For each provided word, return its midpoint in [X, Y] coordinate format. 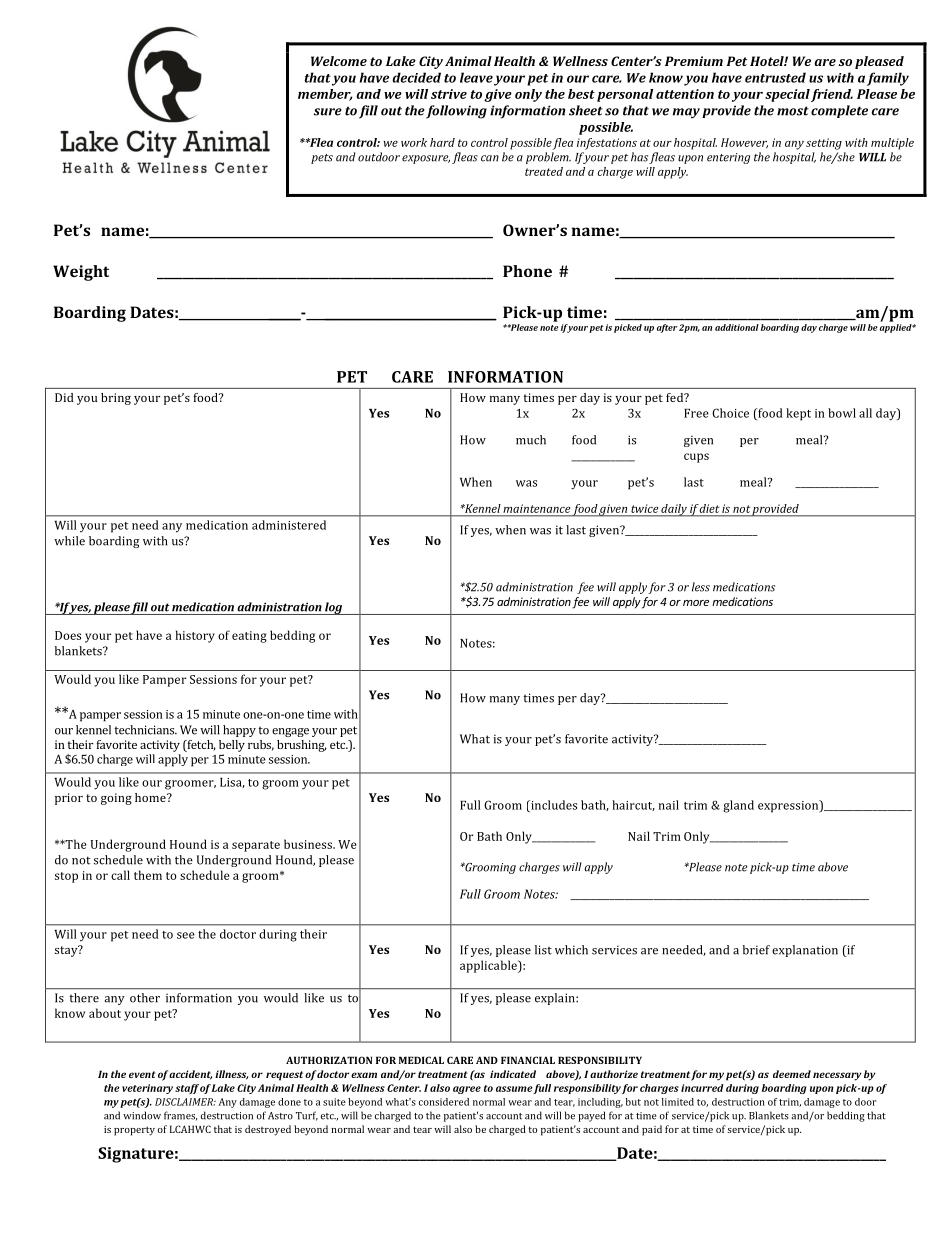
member [325, 95]
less [701, 587]
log [334, 608]
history [195, 636]
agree [467, 1090]
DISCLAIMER [185, 1102]
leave [476, 77]
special [787, 95]
